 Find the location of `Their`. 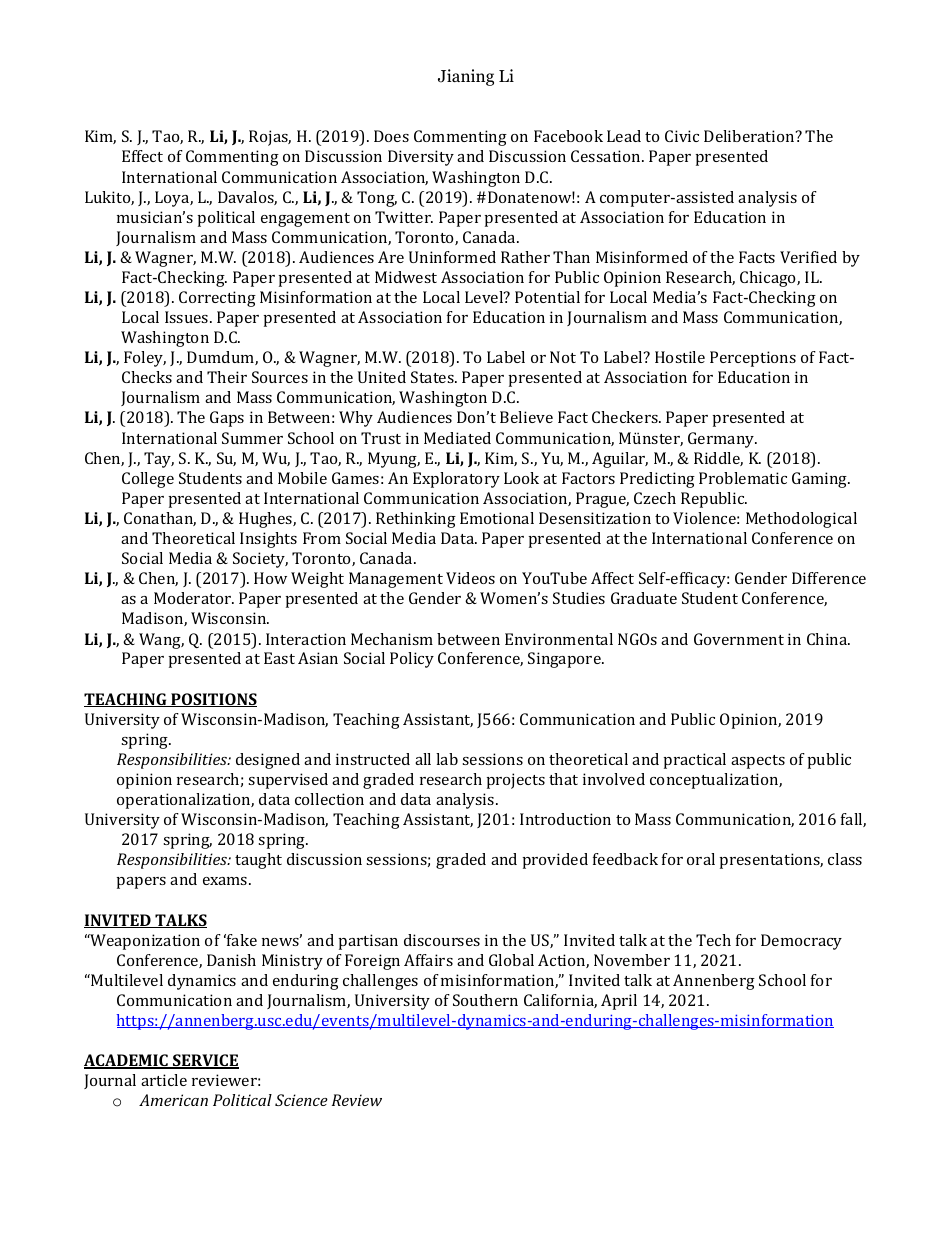

Their is located at coordinates (227, 377).
